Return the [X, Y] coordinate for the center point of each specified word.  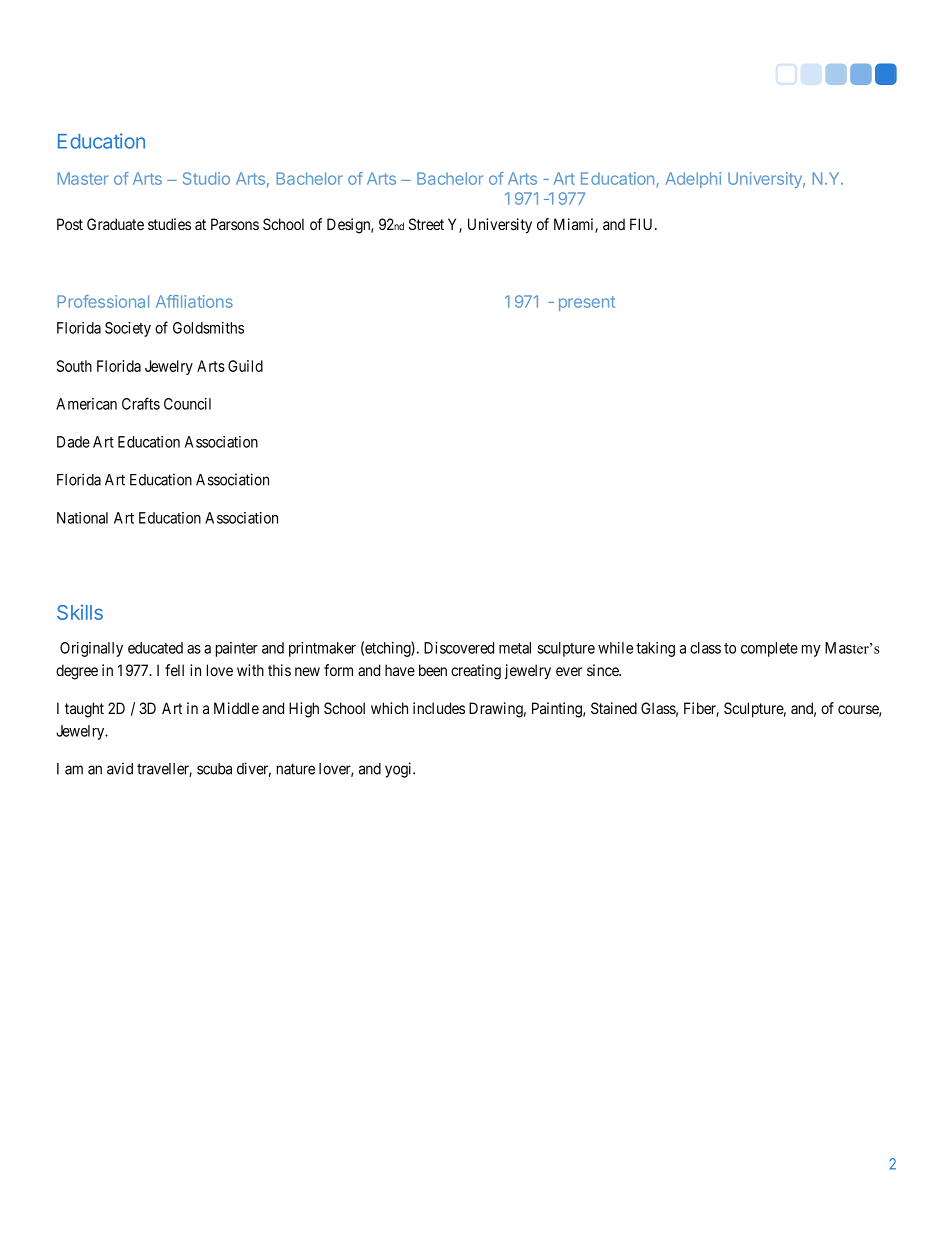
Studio [206, 178]
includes [439, 708]
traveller [164, 770]
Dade [73, 442]
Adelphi [693, 180]
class [705, 648]
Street [426, 224]
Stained [614, 708]
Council [187, 404]
